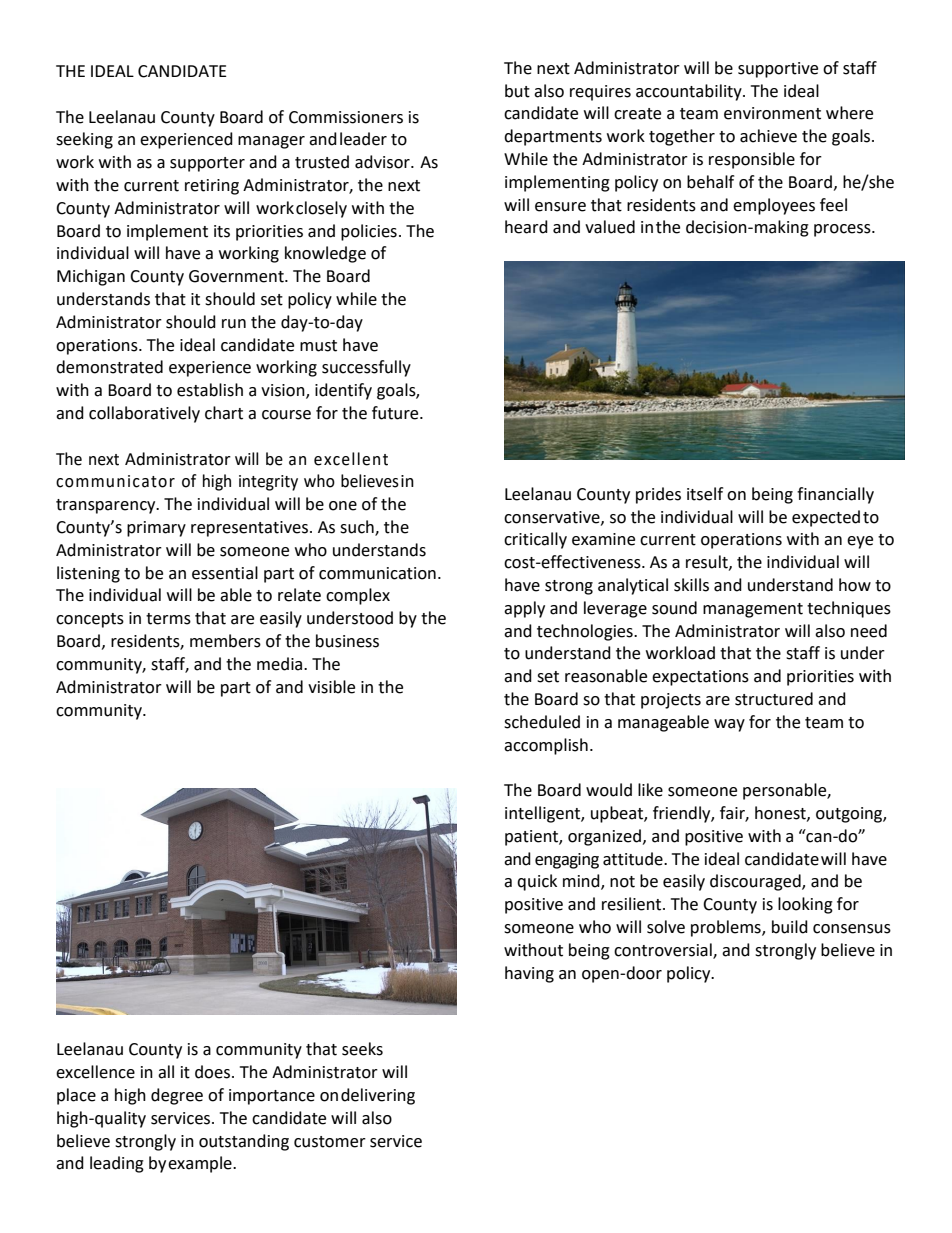 This screenshot has height=1233, width=952. Describe the element at coordinates (772, 113) in the screenshot. I see `environment` at that location.
